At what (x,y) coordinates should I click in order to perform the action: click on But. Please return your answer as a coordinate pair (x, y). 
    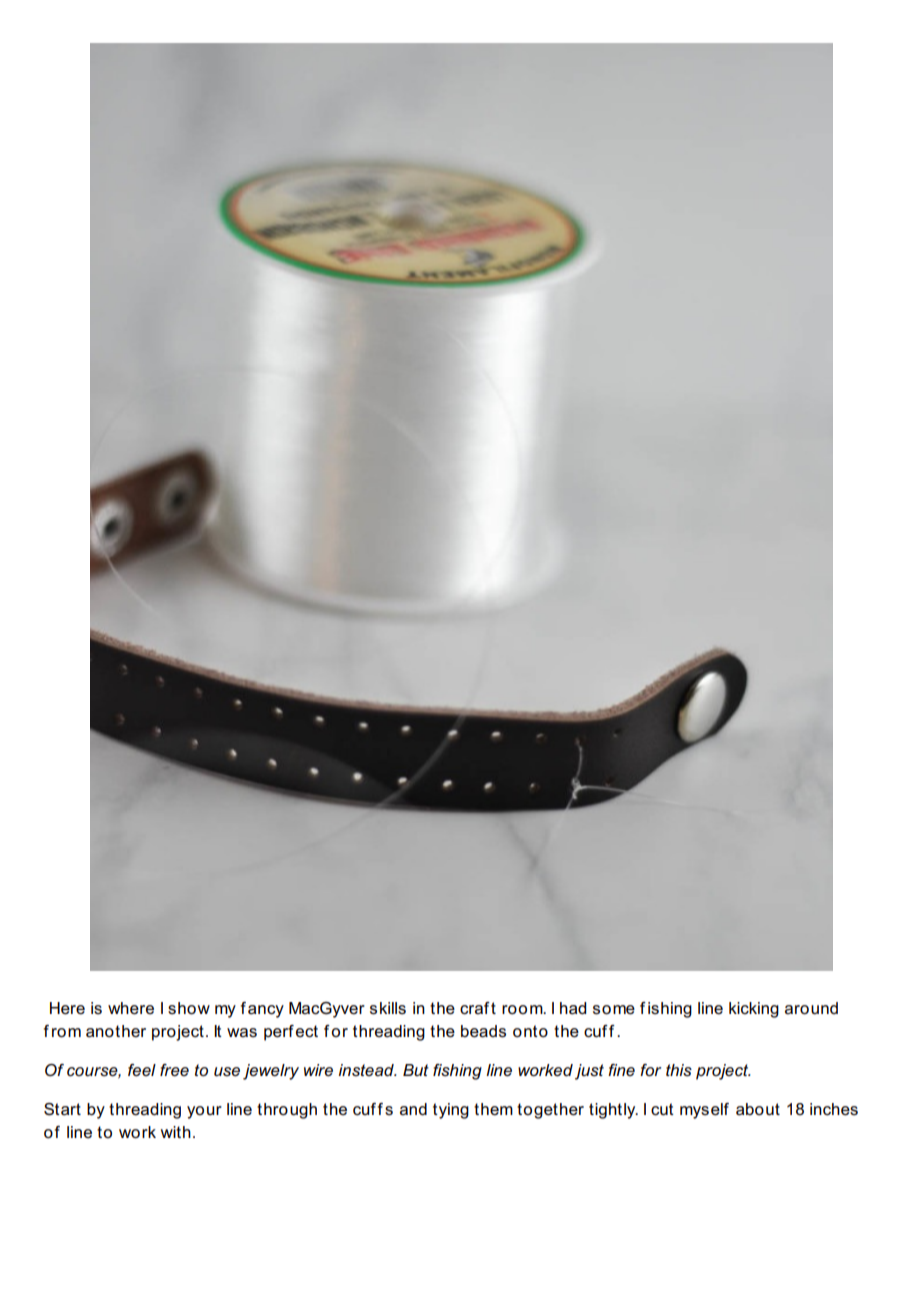
    Looking at the image, I should click on (416, 1070).
